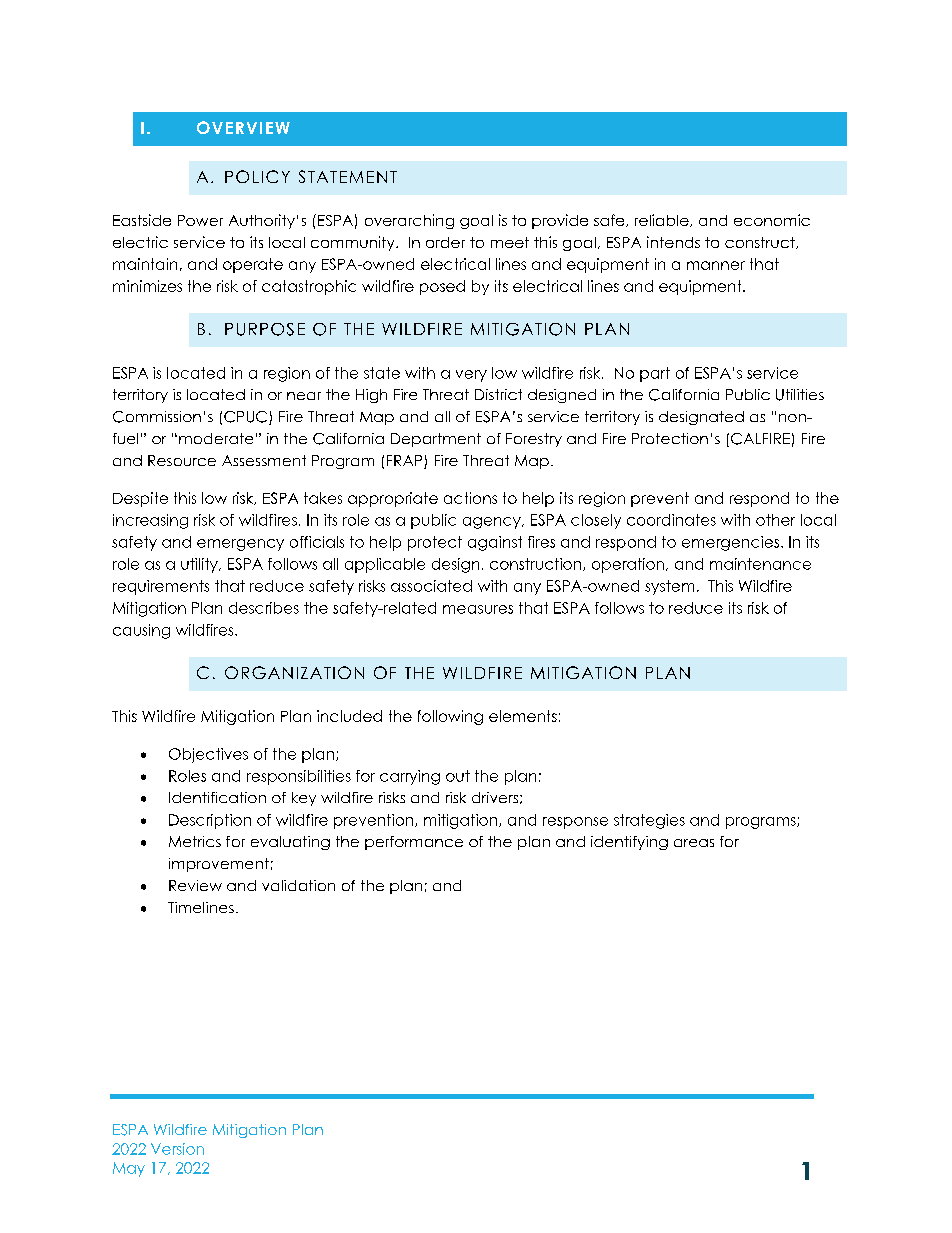  What do you see at coordinates (177, 1149) in the image?
I see `Version` at bounding box center [177, 1149].
